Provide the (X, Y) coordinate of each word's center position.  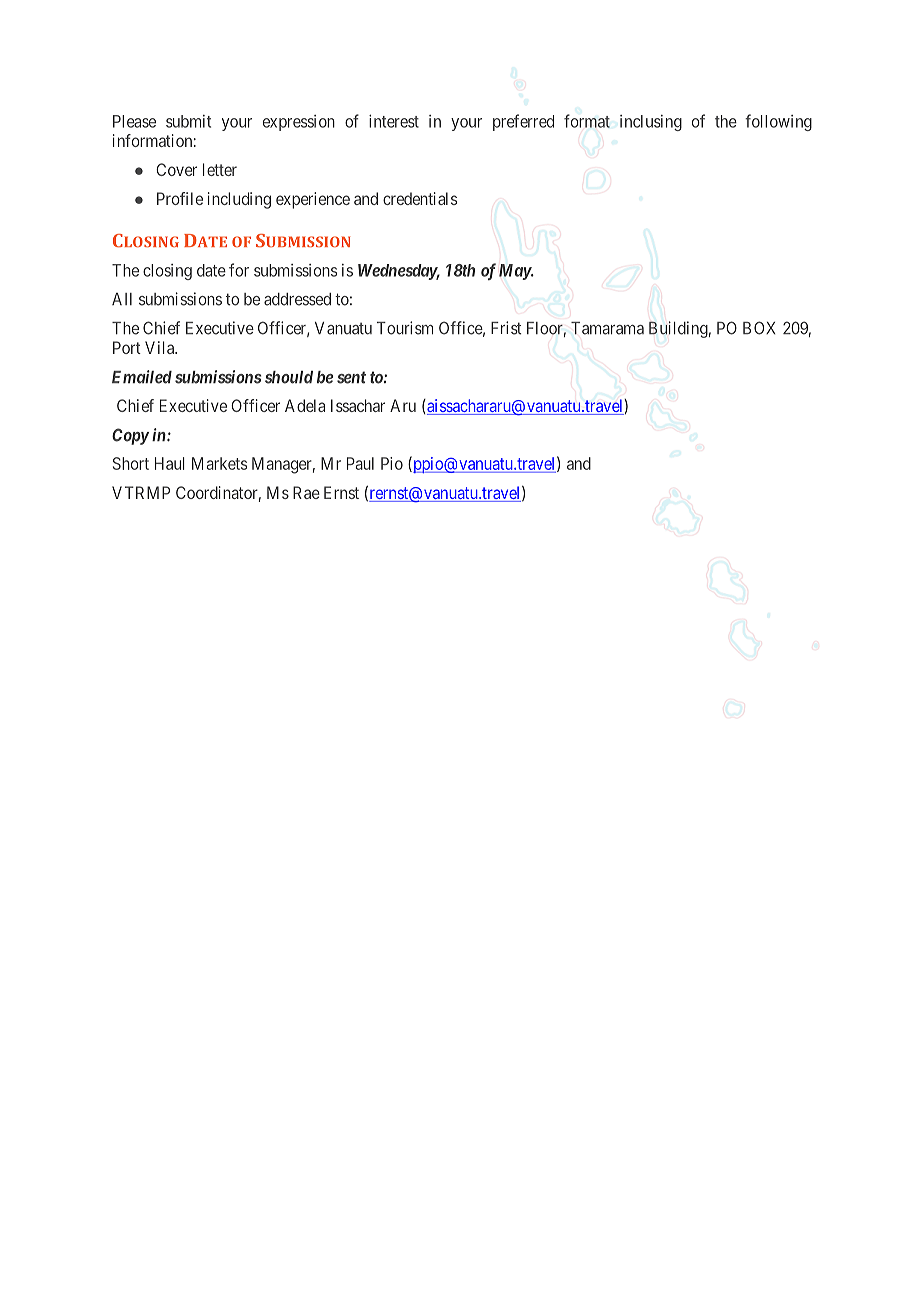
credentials (420, 198)
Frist (506, 328)
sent (351, 377)
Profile (180, 198)
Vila (161, 347)
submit (188, 121)
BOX (759, 328)
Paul (360, 463)
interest (394, 121)
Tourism (405, 328)
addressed (297, 299)
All (122, 299)
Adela (305, 405)
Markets (219, 463)
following (778, 122)
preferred (523, 122)
